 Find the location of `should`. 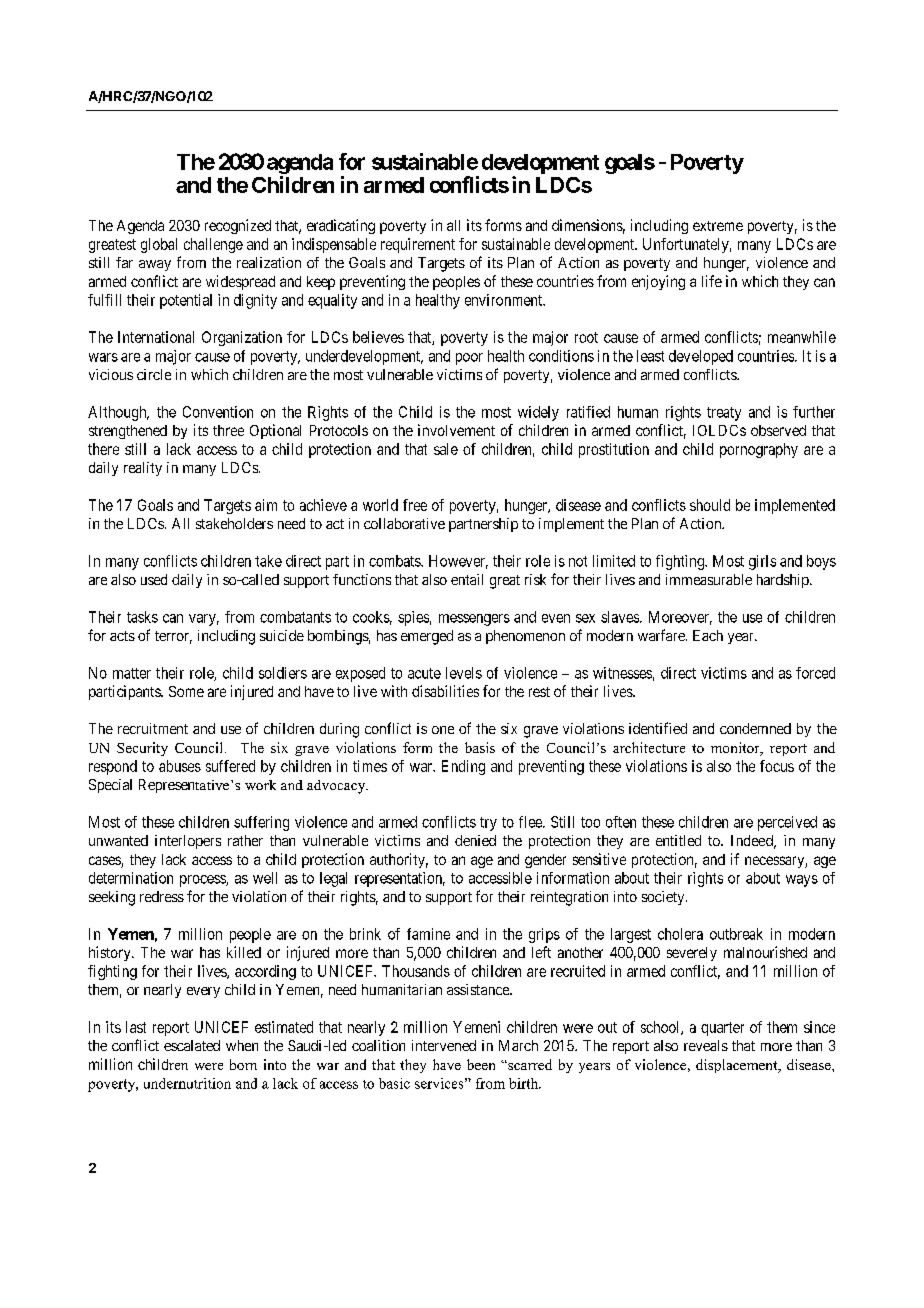

should is located at coordinates (710, 505).
